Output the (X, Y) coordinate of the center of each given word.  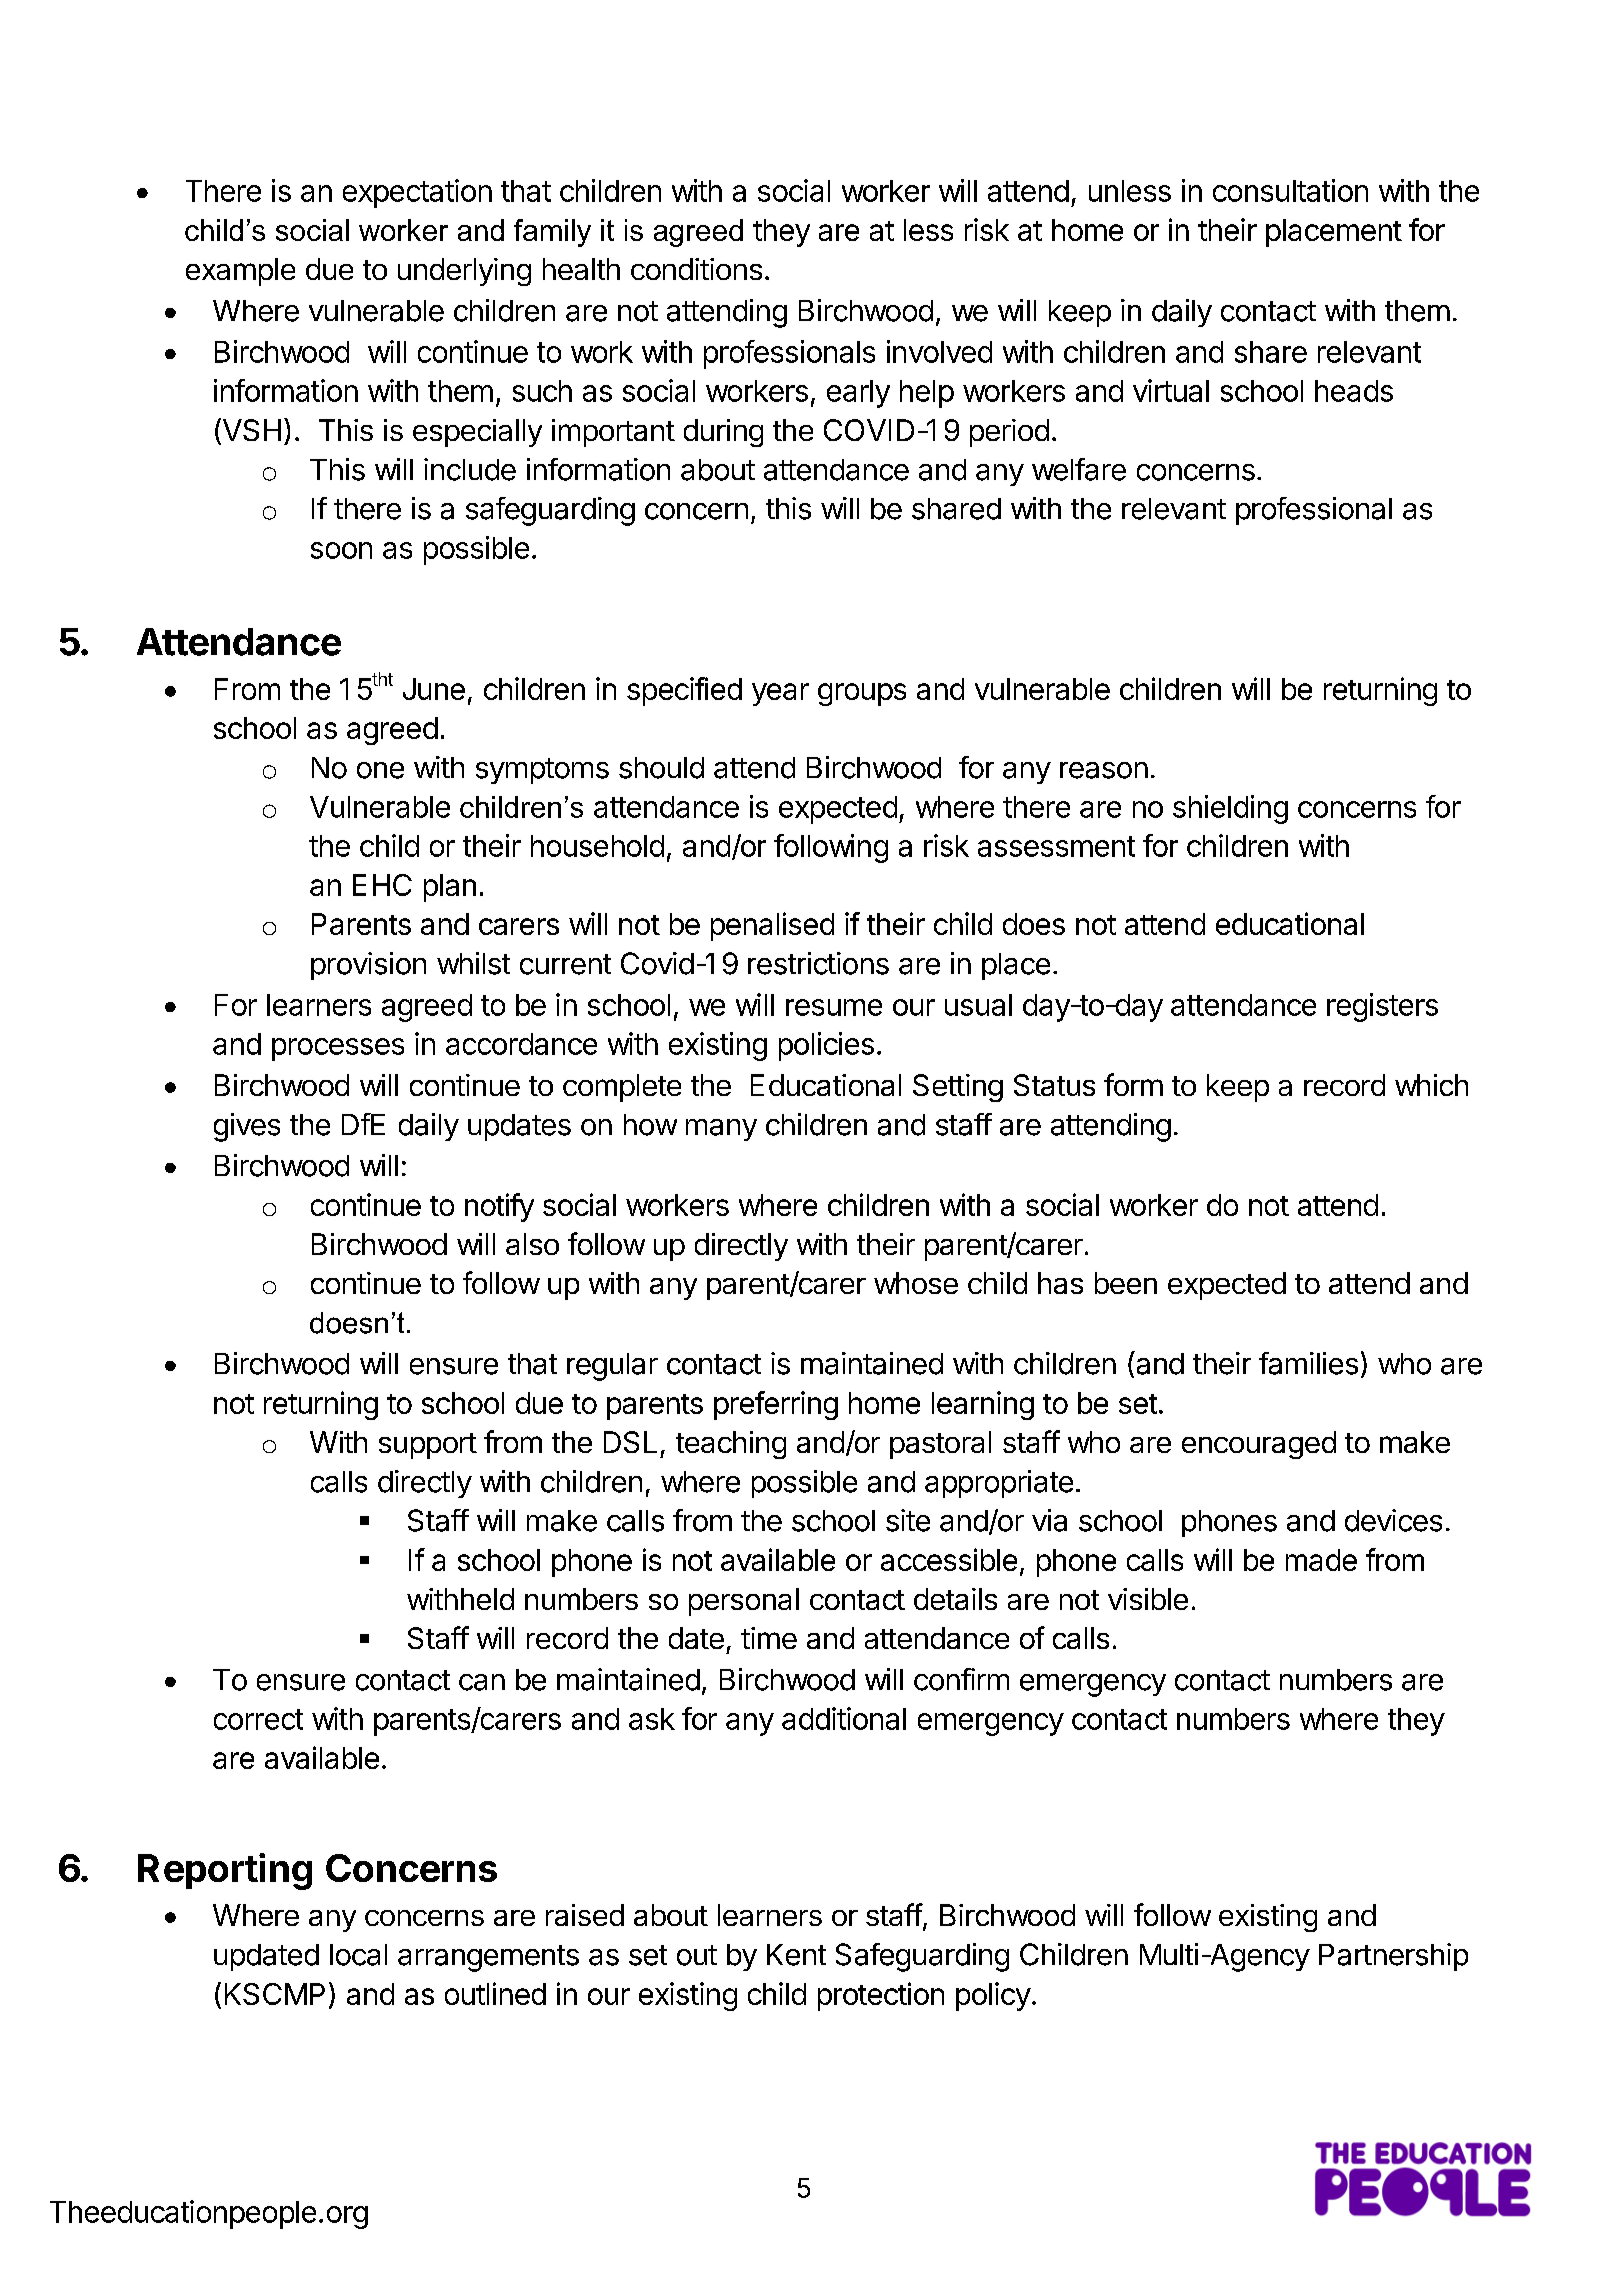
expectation (417, 193)
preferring (776, 1405)
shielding (1230, 809)
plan (450, 888)
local (358, 1955)
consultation (1290, 190)
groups (862, 694)
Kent (796, 1955)
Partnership (1393, 1957)
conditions (696, 269)
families (1308, 1363)
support (428, 1446)
